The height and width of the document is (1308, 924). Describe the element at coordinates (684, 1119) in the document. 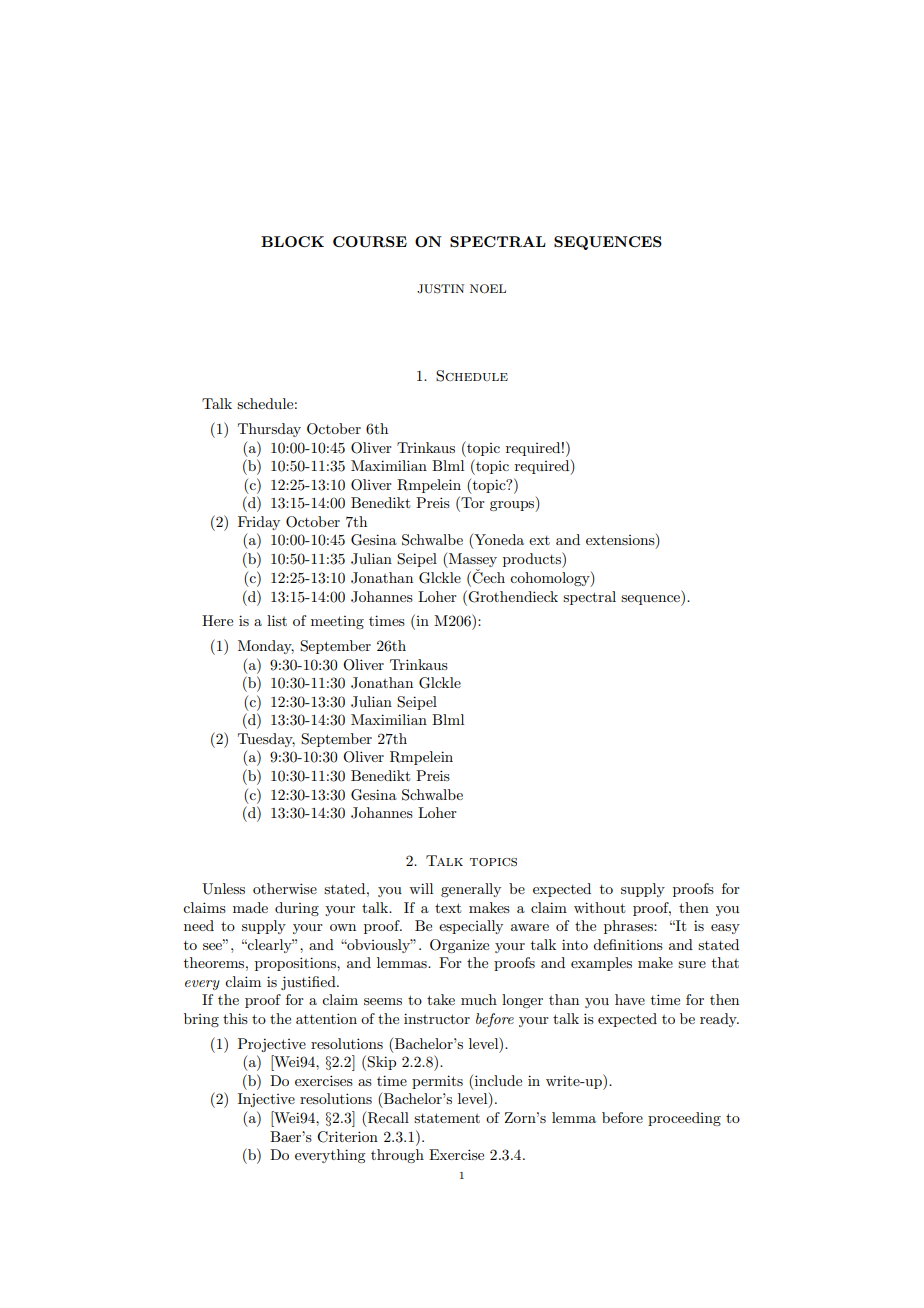

I see `proceeding` at that location.
